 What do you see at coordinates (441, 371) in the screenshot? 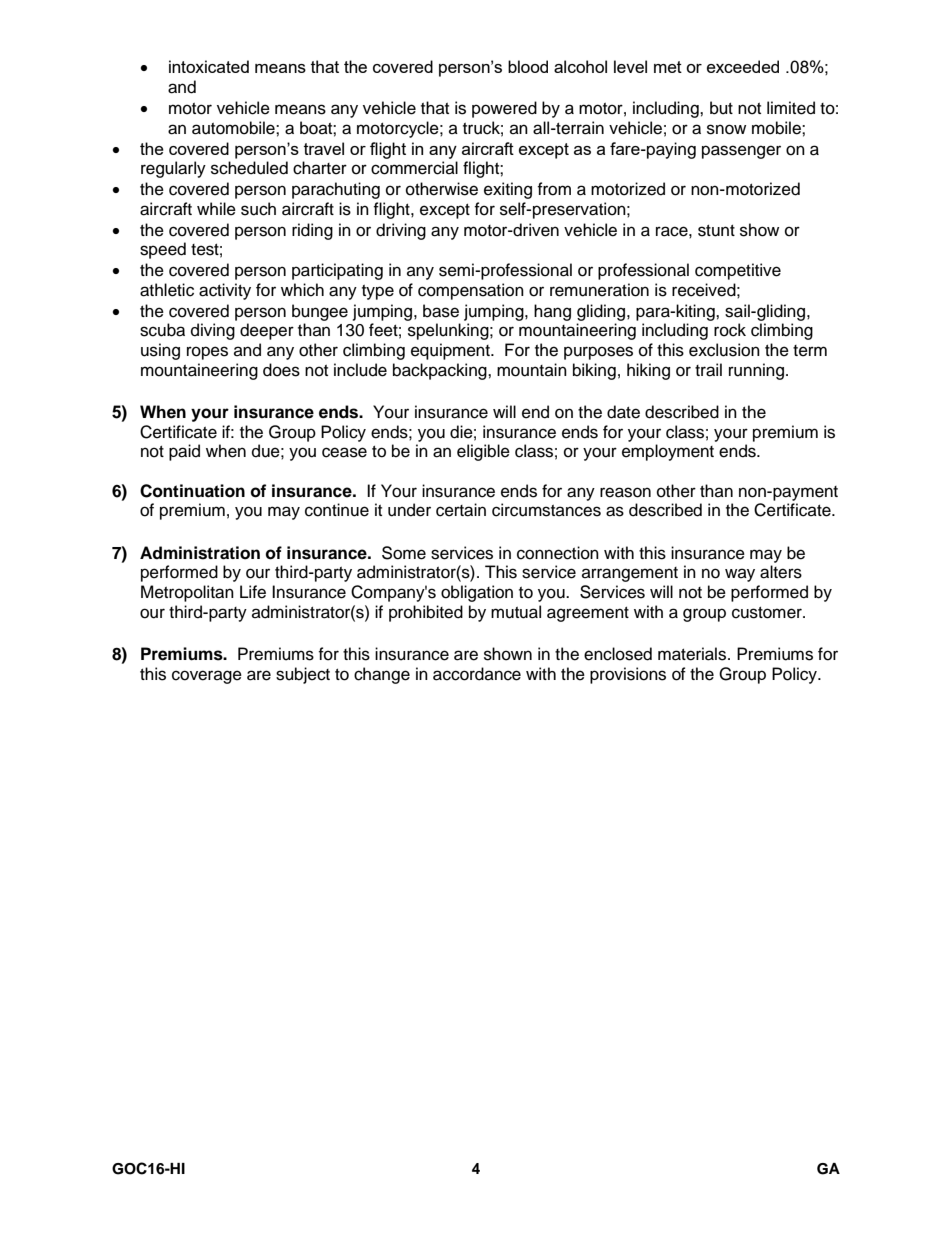
I see `backpacking` at bounding box center [441, 371].
